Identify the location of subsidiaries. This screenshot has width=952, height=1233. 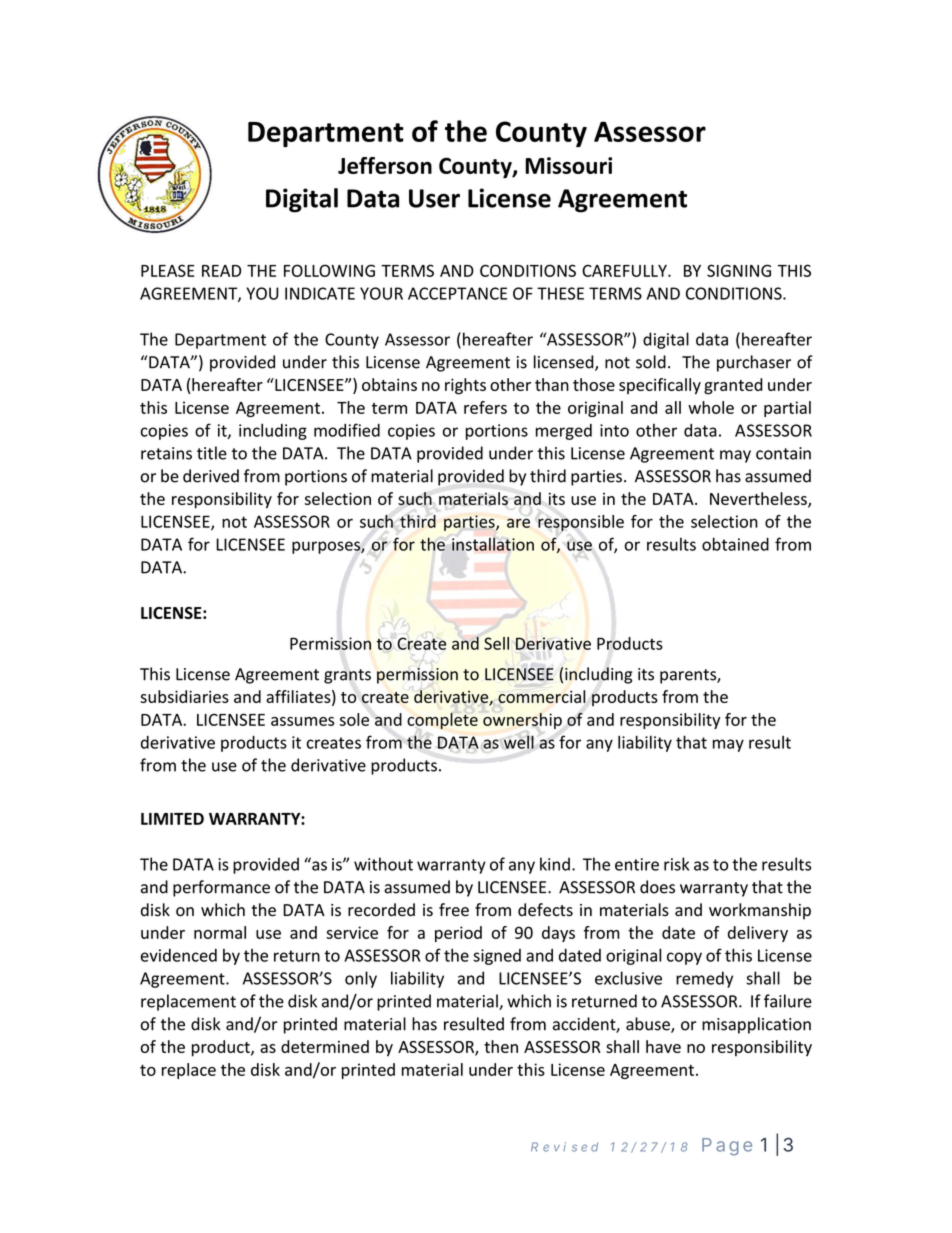
(184, 696).
